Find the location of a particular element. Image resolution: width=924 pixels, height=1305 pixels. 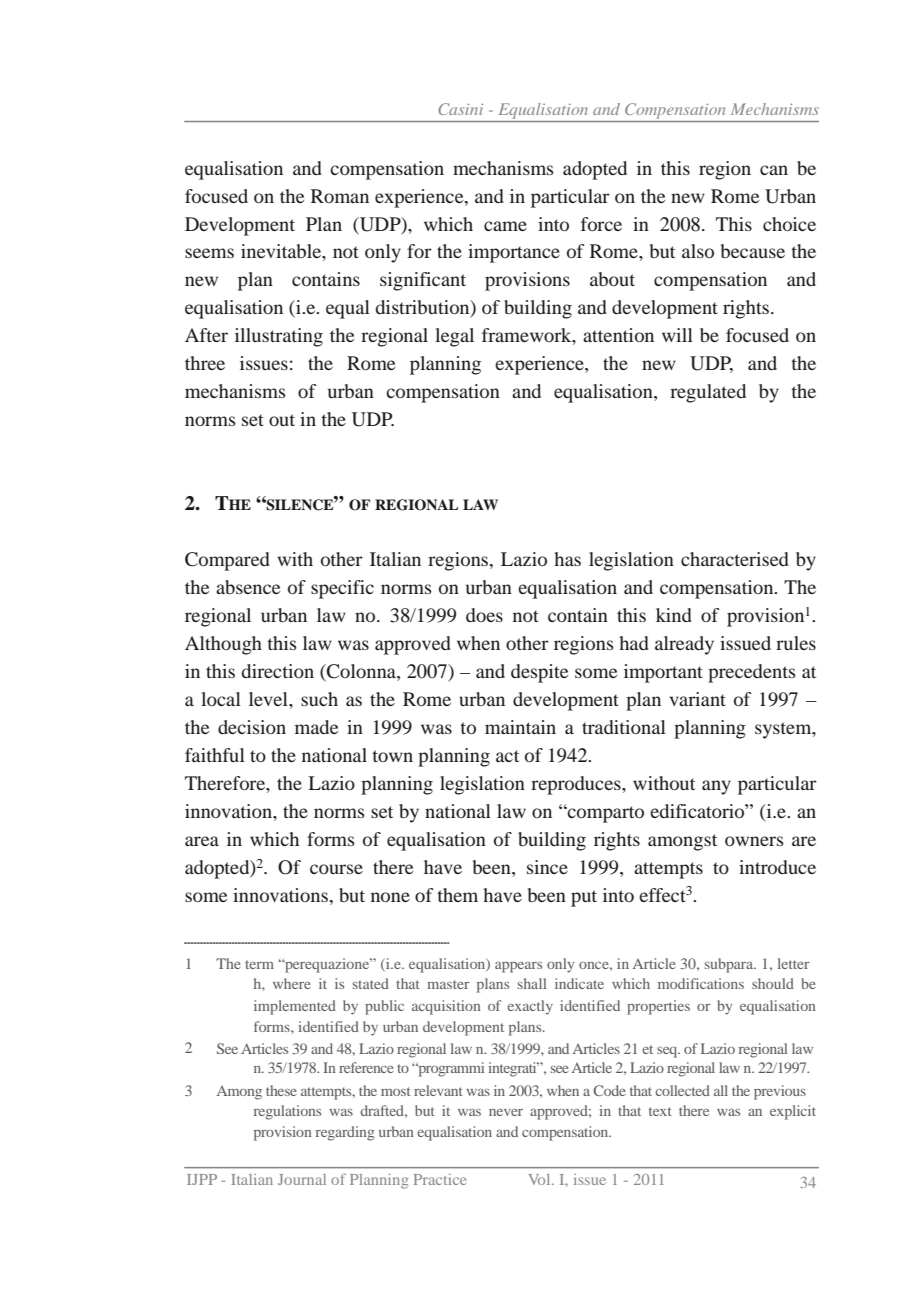

level is located at coordinates (269, 699).
